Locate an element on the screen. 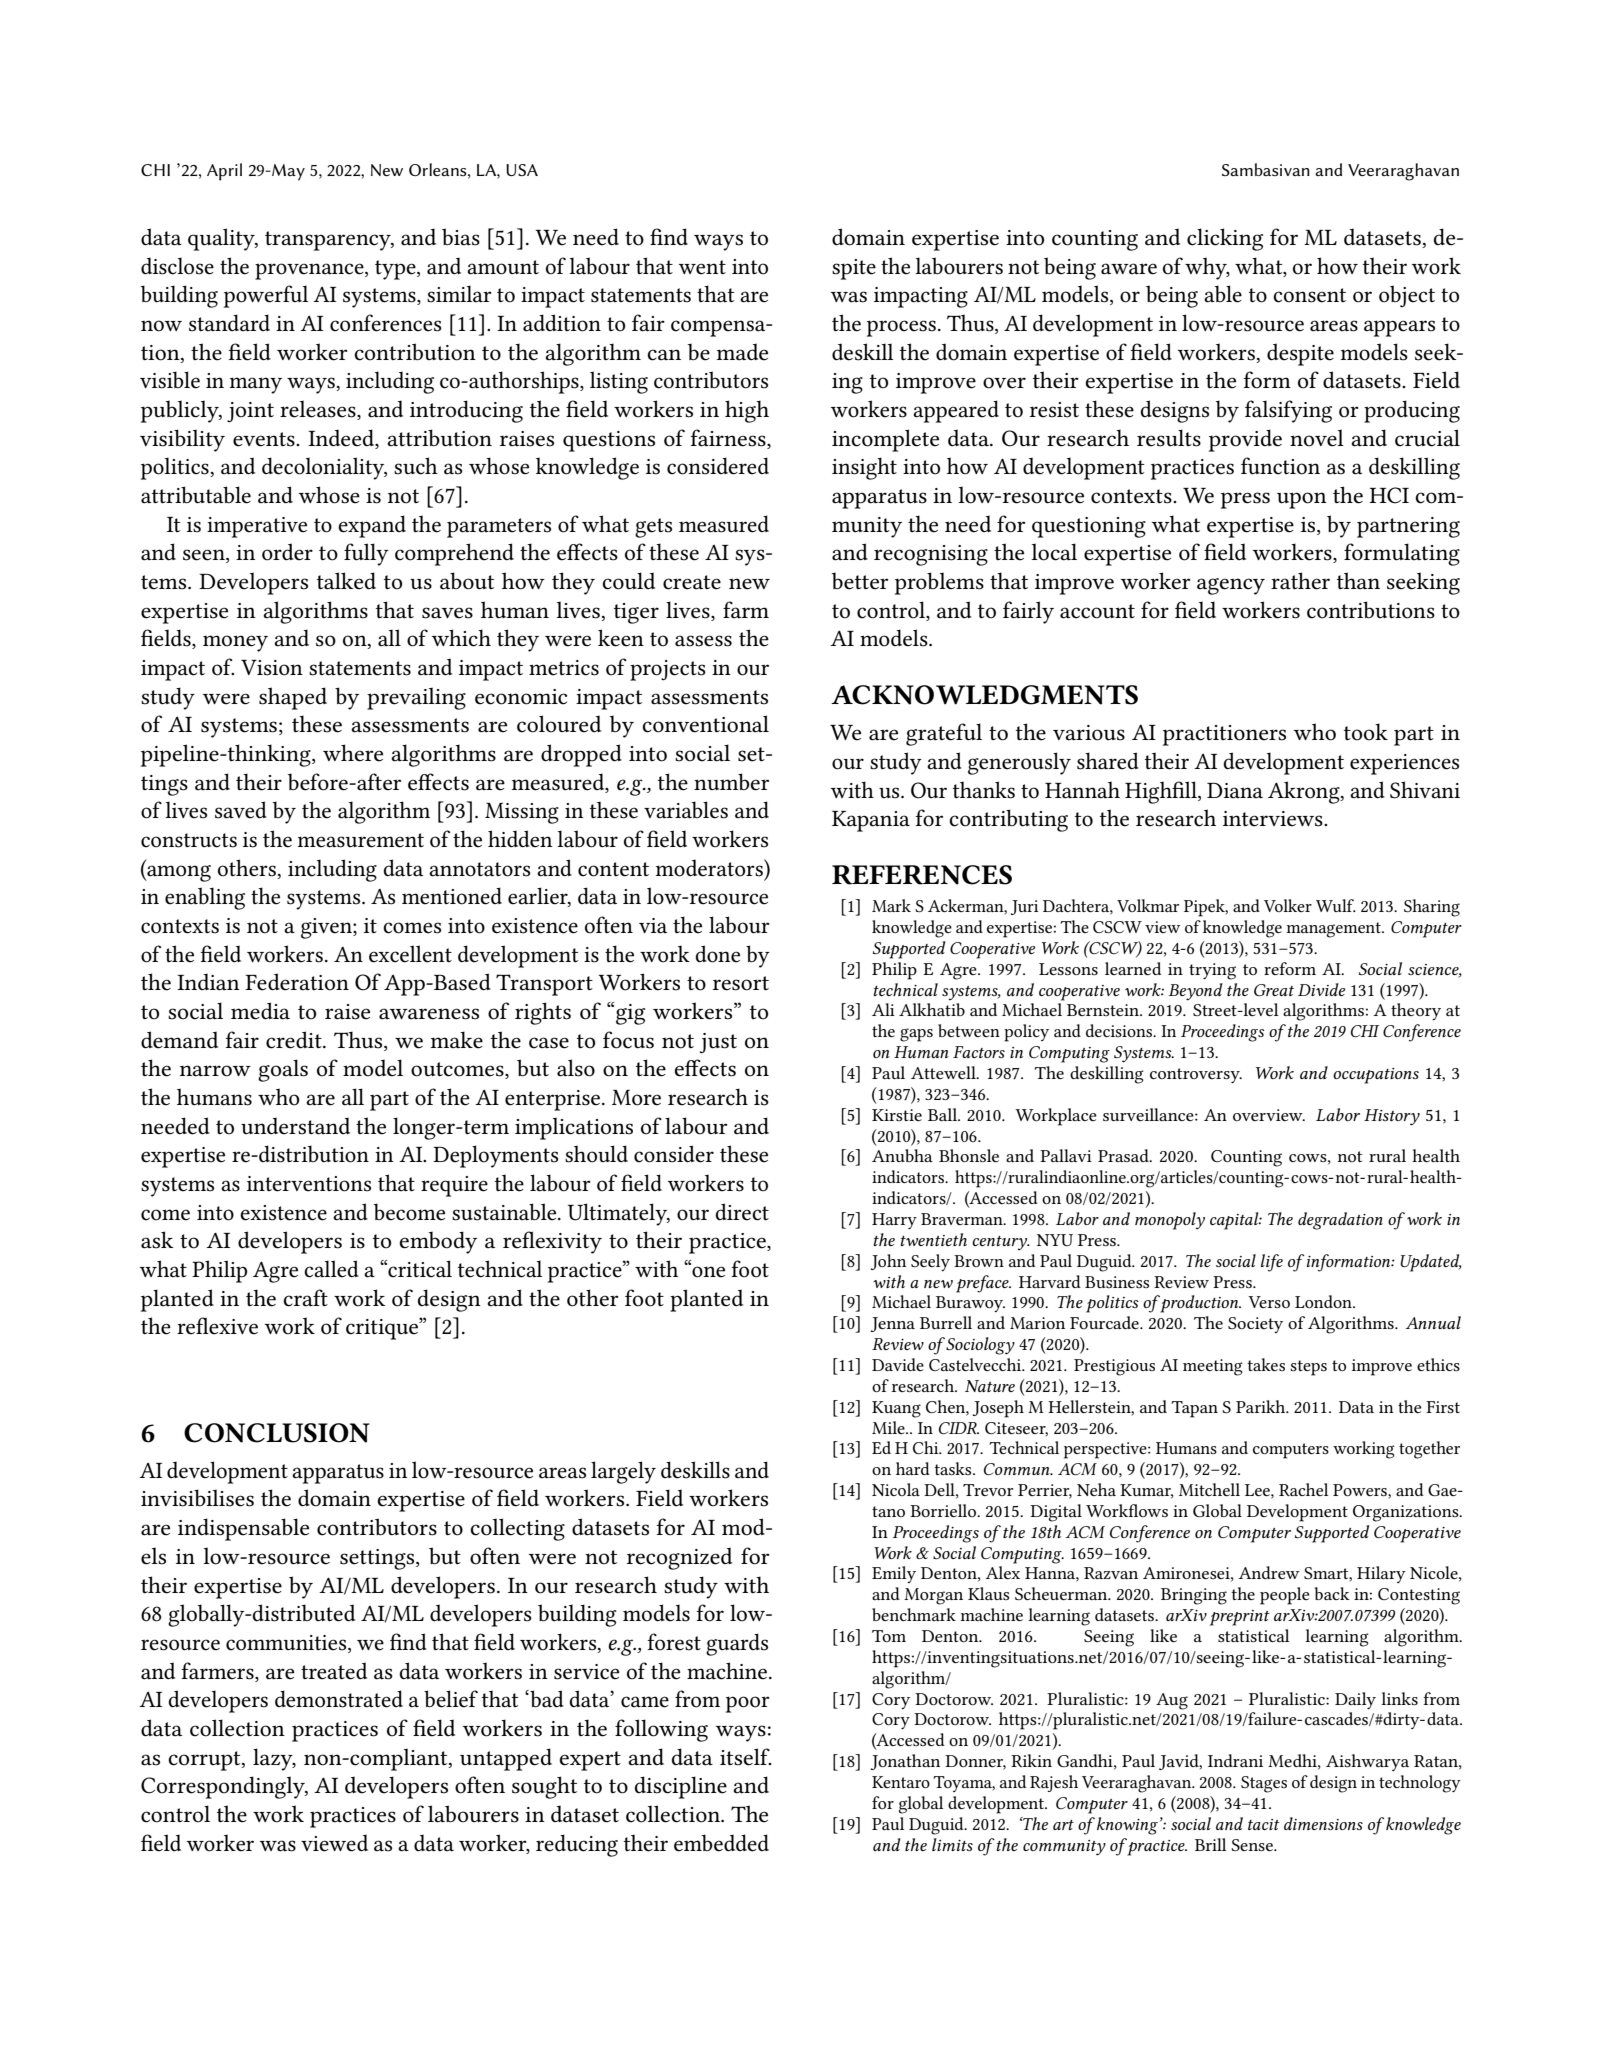 The height and width of the screenshot is (2072, 1601). clicking is located at coordinates (1225, 239).
